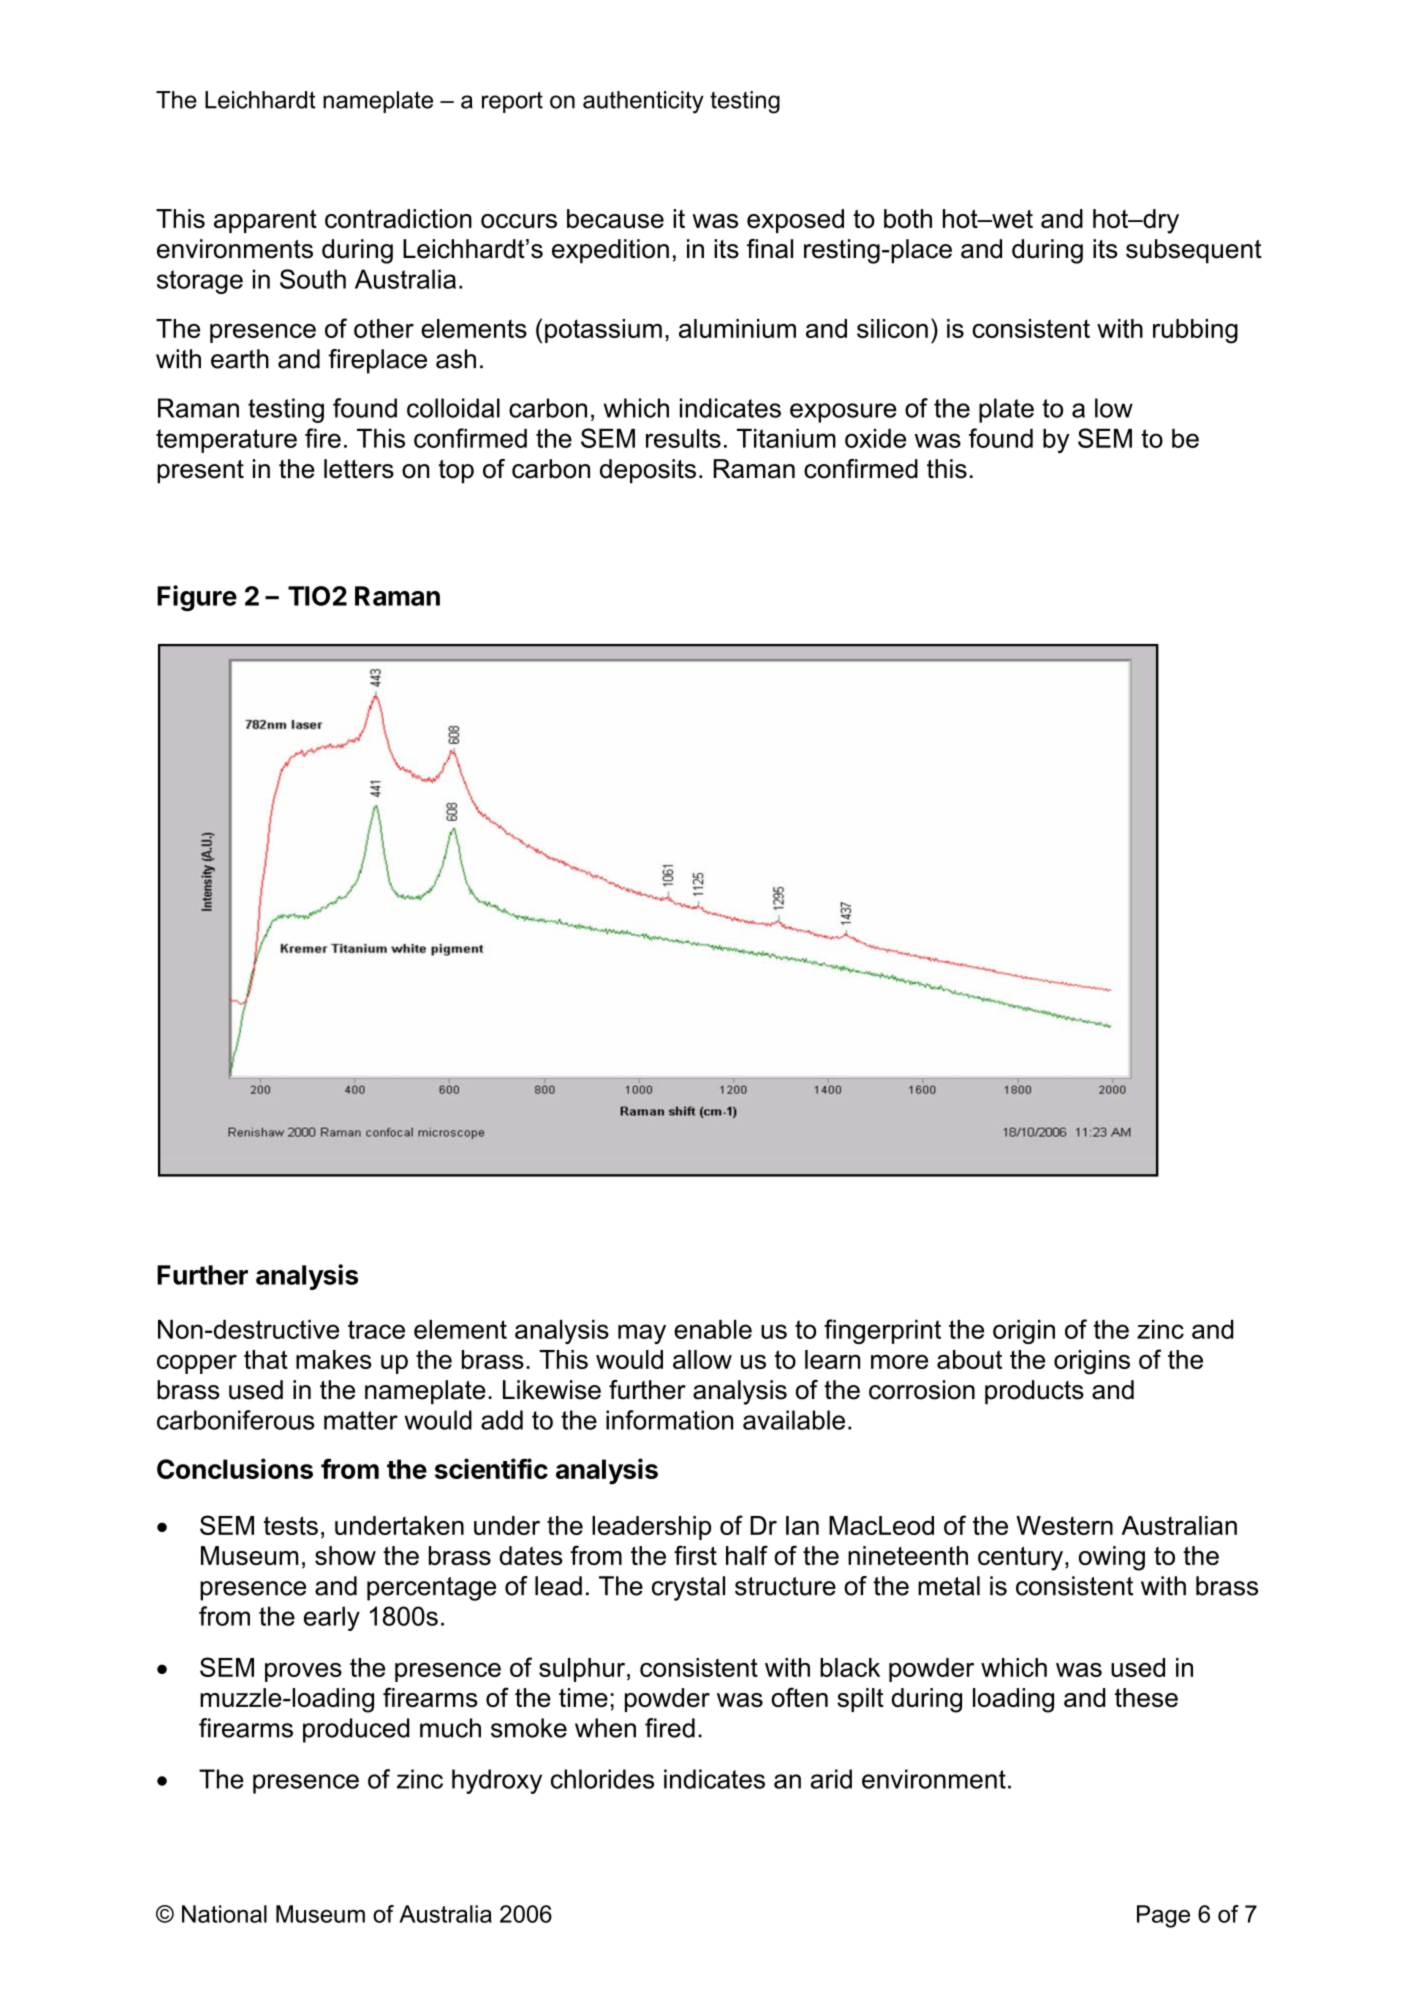 The width and height of the image is (1423, 2014). Describe the element at coordinates (376, 1329) in the image. I see `trace` at that location.
